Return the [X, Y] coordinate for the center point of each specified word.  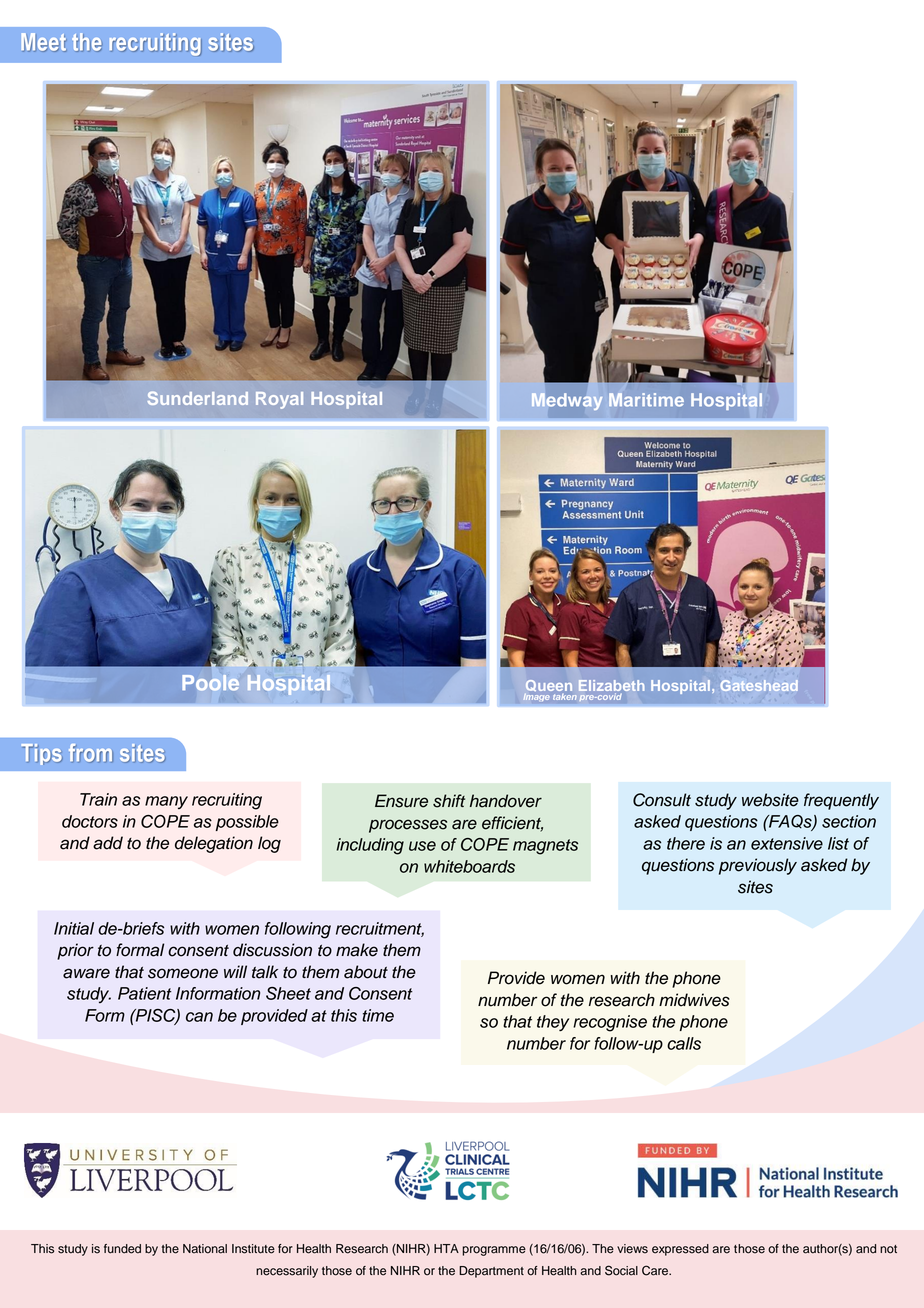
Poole [210, 683]
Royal [279, 400]
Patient [145, 993]
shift [449, 801]
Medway [567, 402]
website [770, 800]
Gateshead [759, 685]
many [166, 802]
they [553, 1023]
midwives [694, 1000]
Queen [548, 687]
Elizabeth [611, 685]
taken [564, 697]
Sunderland [197, 398]
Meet [44, 42]
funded [122, 1249]
